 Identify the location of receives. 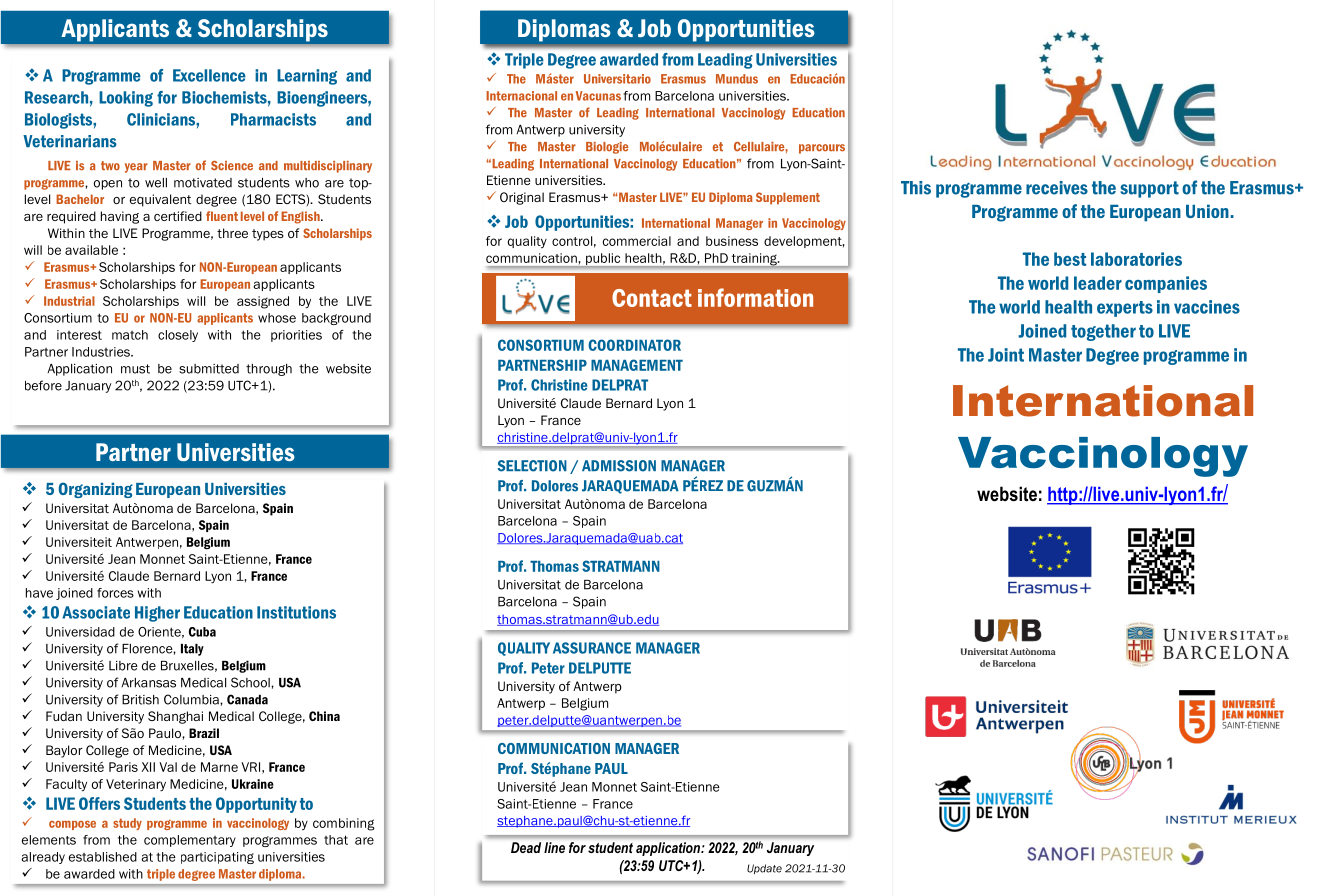
(1057, 188).
